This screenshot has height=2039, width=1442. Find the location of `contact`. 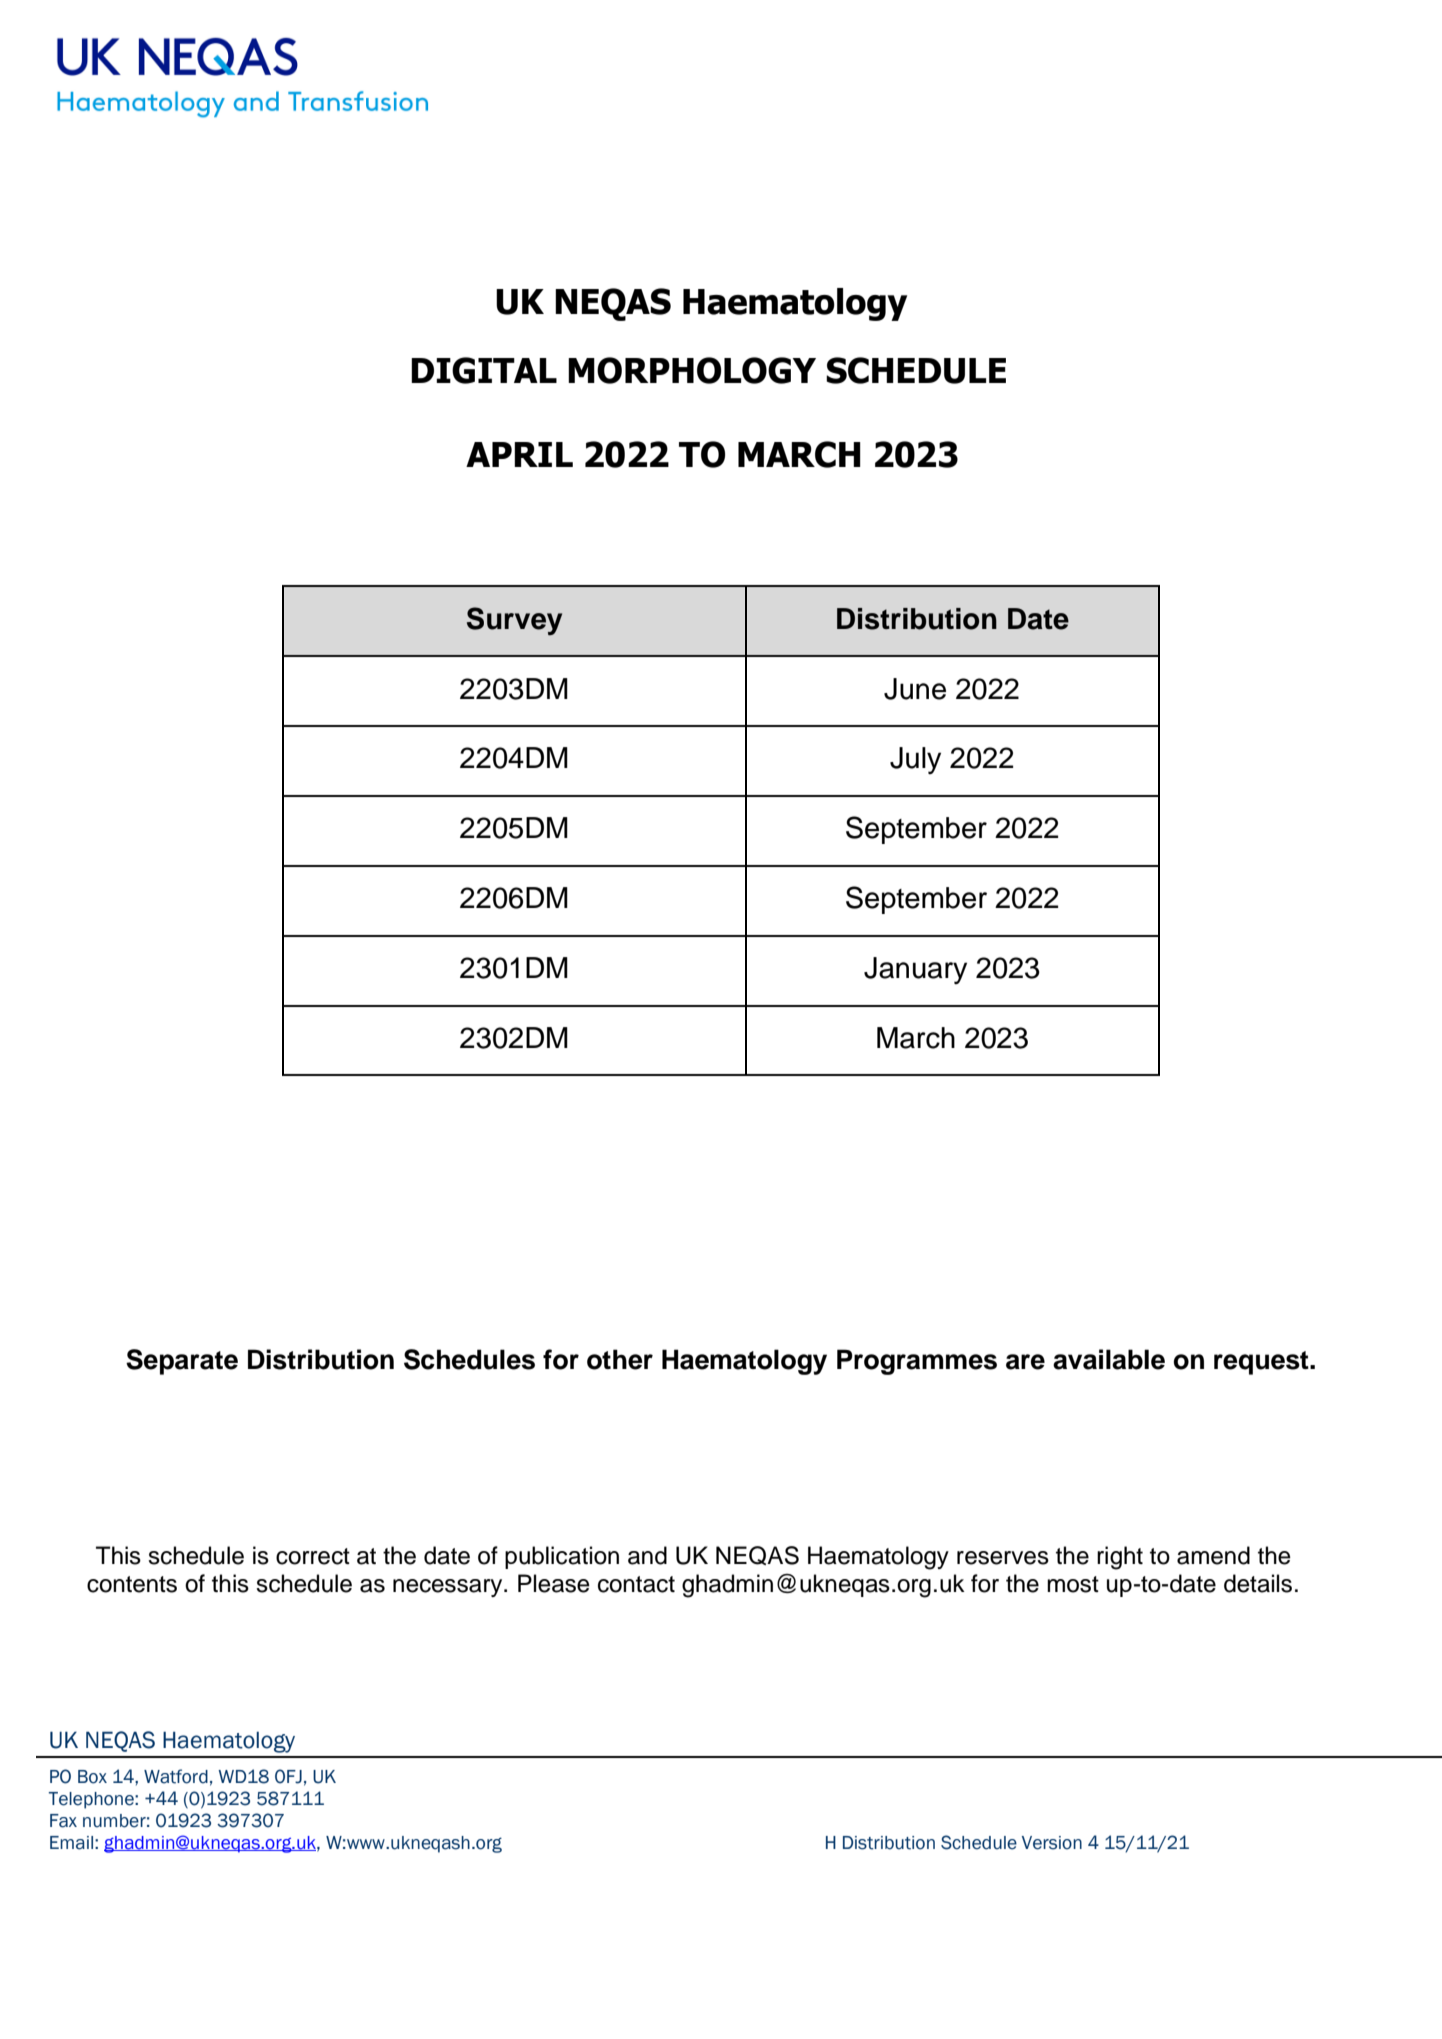

contact is located at coordinates (636, 1584).
